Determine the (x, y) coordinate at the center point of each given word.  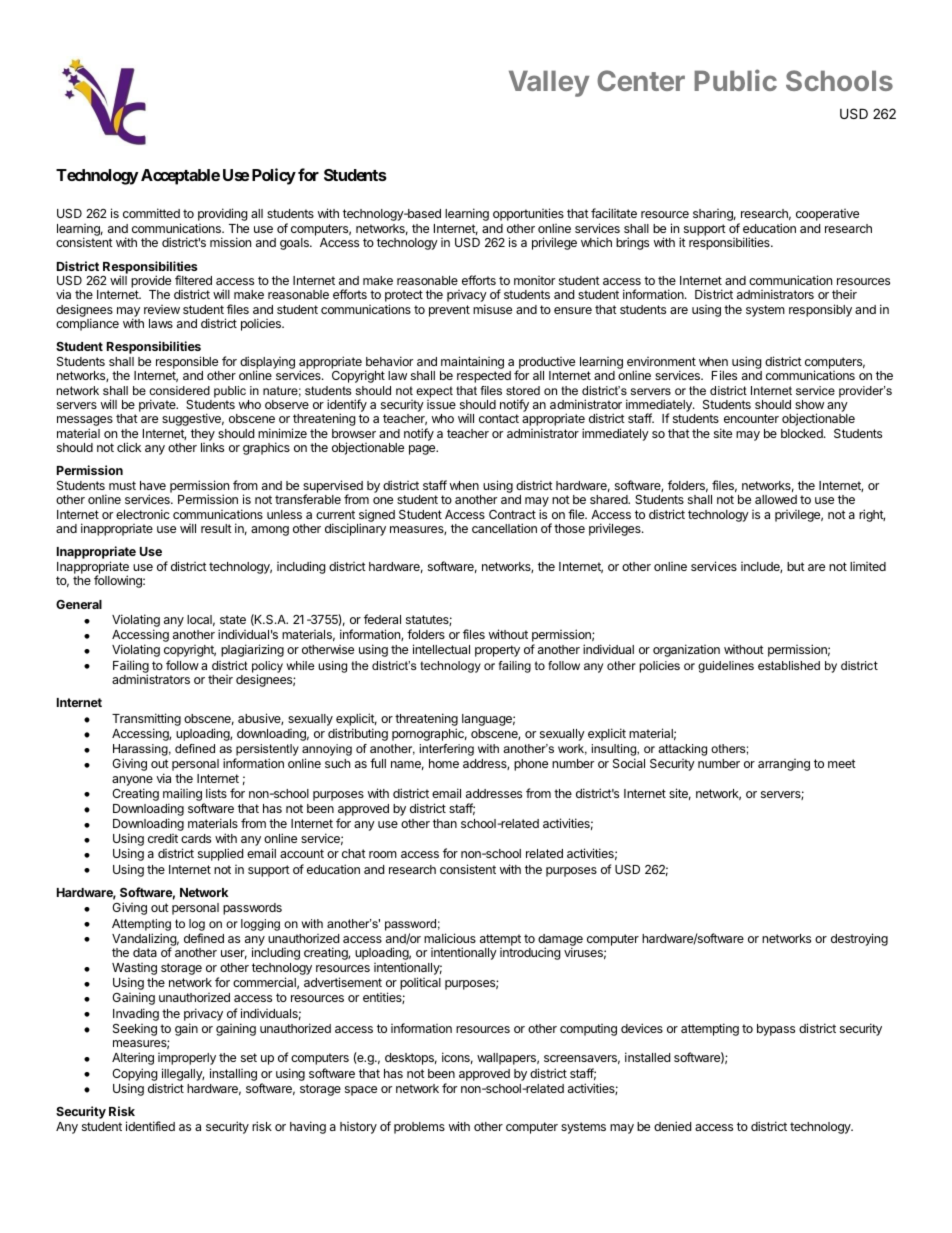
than (445, 823)
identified (150, 1126)
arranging (784, 765)
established (789, 665)
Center (641, 80)
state (233, 619)
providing (223, 214)
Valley (549, 83)
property (497, 651)
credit (163, 838)
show (809, 404)
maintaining (472, 364)
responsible (188, 364)
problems (419, 1128)
